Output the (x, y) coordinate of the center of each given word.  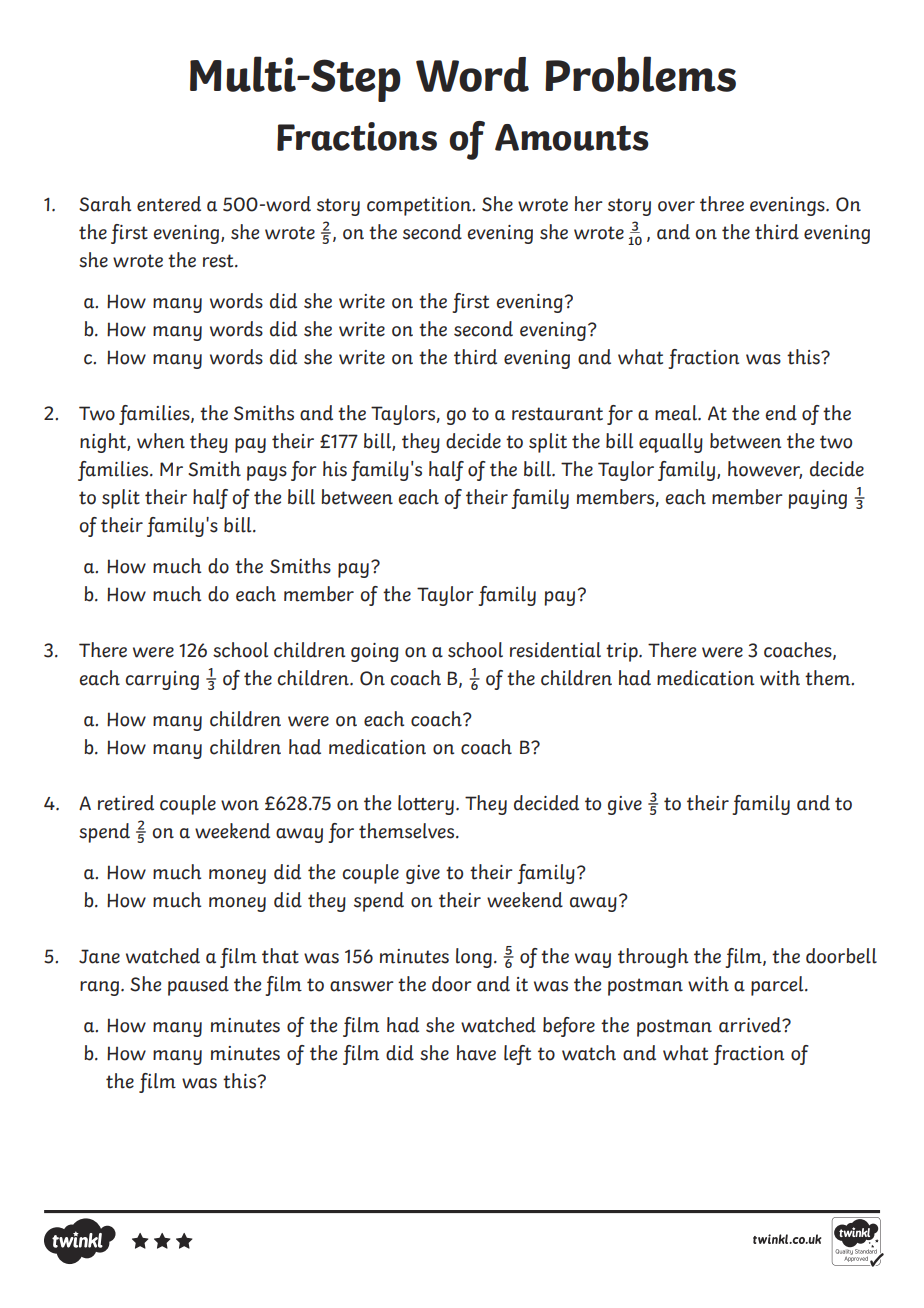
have (476, 1053)
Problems (640, 74)
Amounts (572, 137)
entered (169, 204)
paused (198, 986)
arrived (751, 1025)
